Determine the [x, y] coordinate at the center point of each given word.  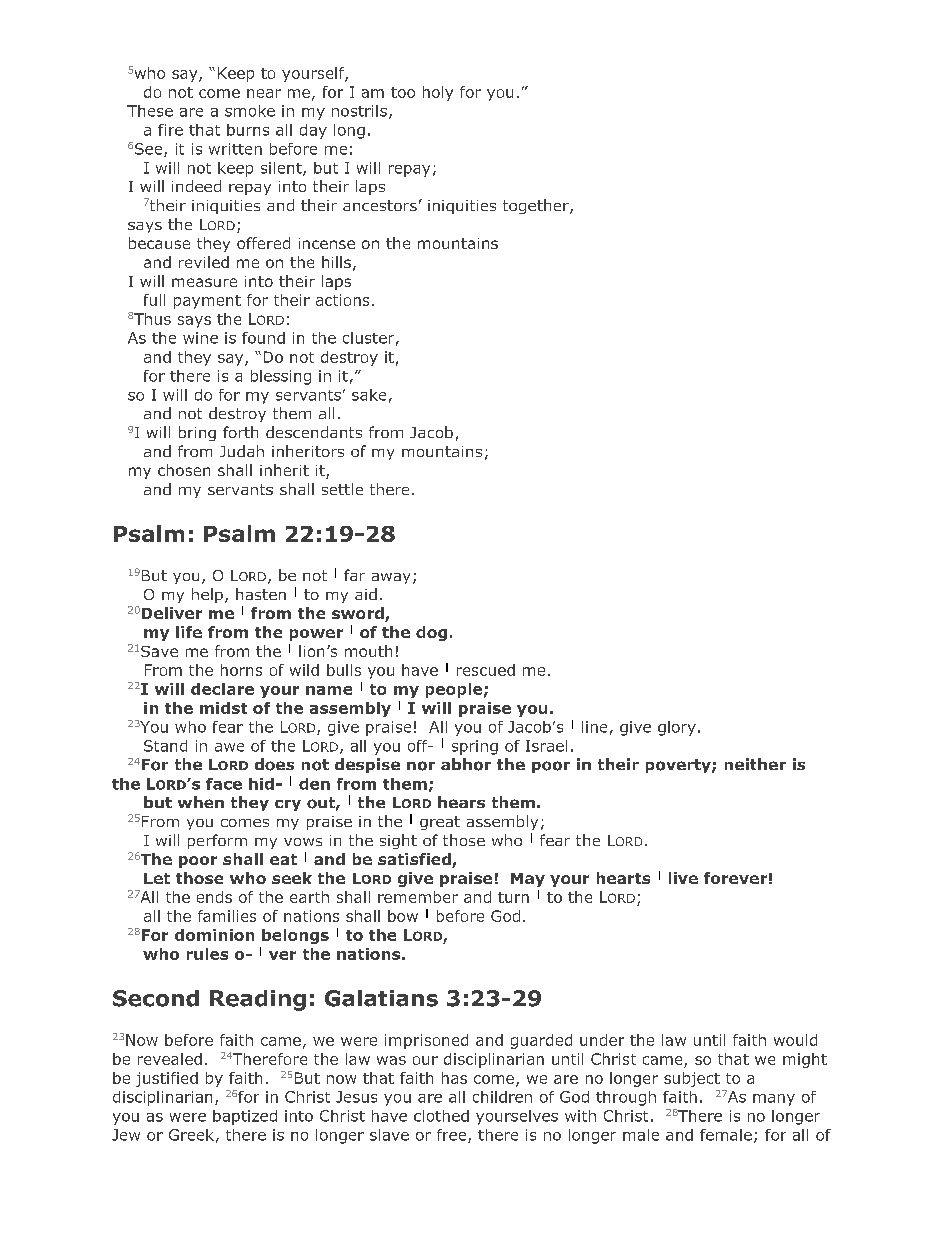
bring [197, 433]
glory [677, 728]
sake [369, 395]
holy [438, 93]
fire [170, 130]
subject [692, 1079]
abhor [466, 764]
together [537, 206]
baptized [245, 1117]
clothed [441, 1116]
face [224, 784]
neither [755, 764]
